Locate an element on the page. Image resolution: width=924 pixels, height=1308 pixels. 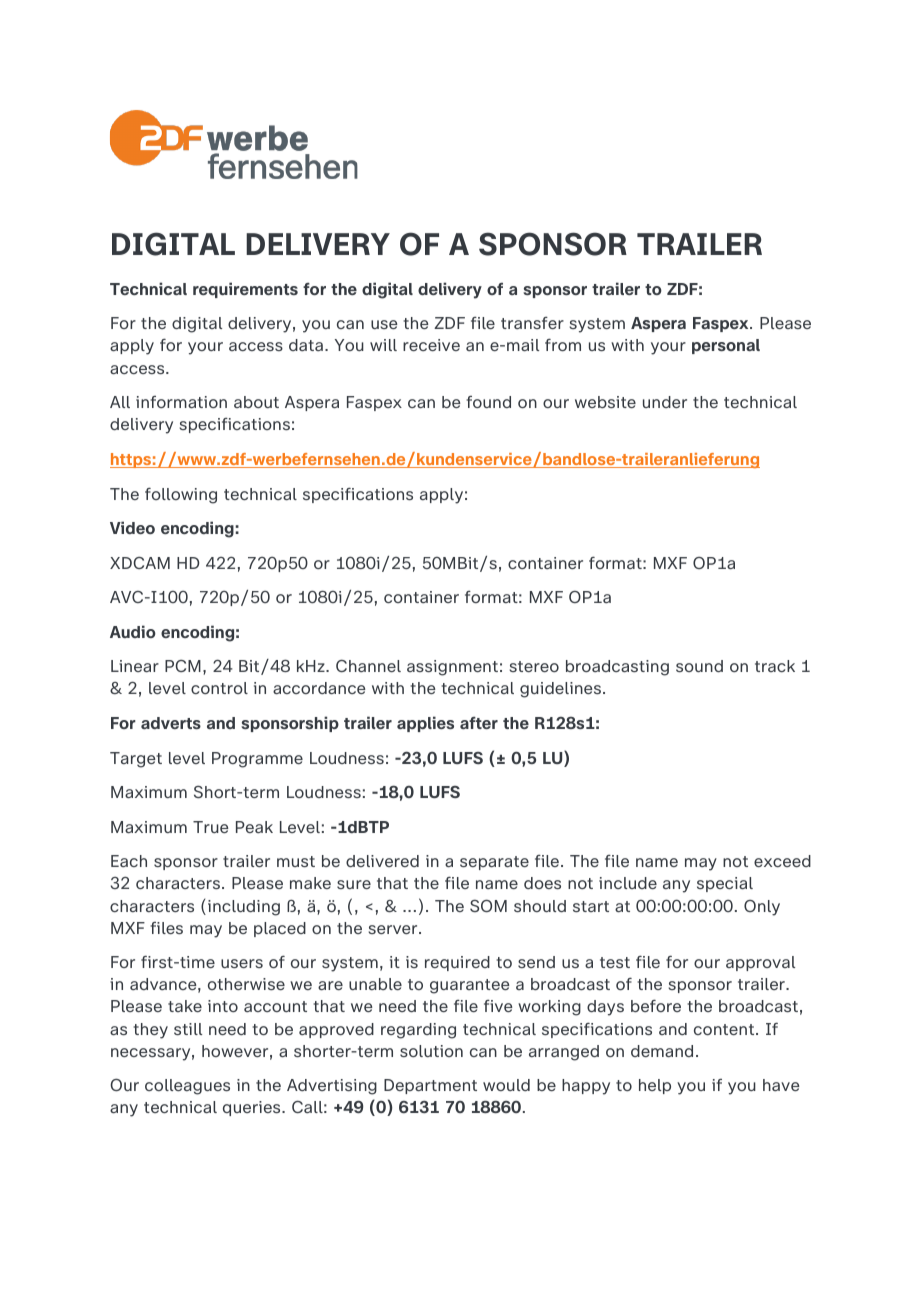
following is located at coordinates (181, 495).
